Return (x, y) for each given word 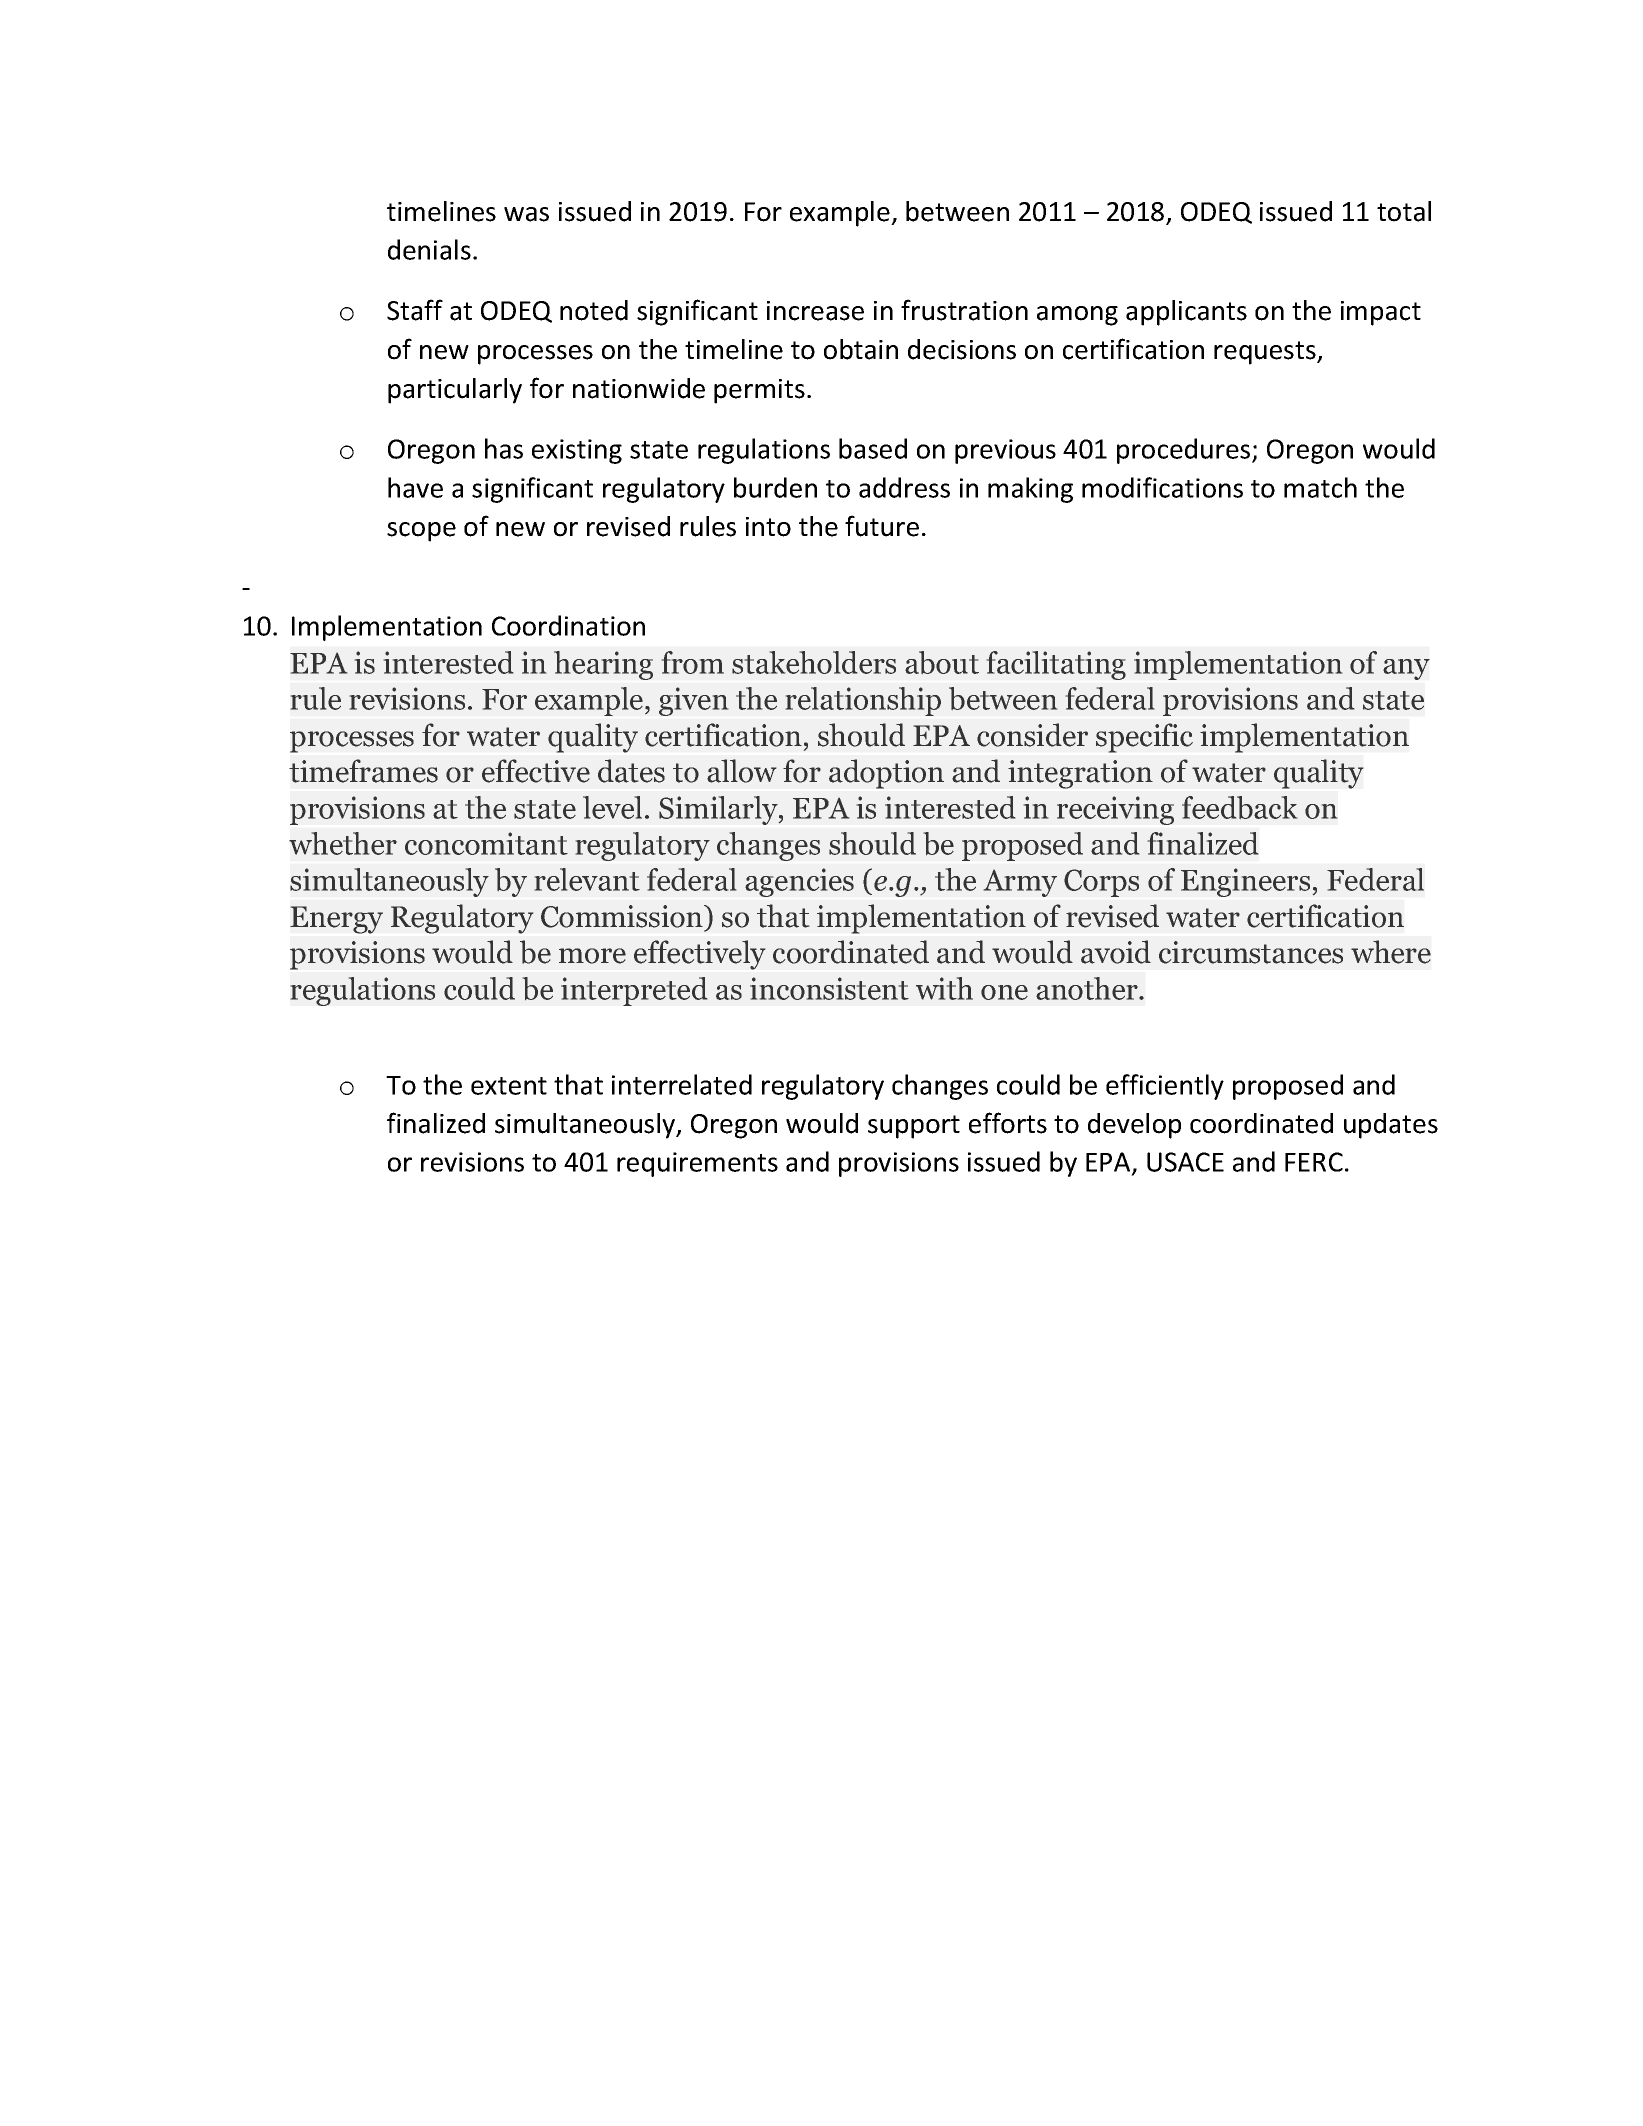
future (882, 526)
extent (509, 1086)
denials (429, 249)
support (914, 1127)
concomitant (486, 843)
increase (815, 311)
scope (421, 532)
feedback (1239, 807)
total (1404, 211)
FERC (1314, 1162)
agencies (799, 882)
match (1320, 487)
